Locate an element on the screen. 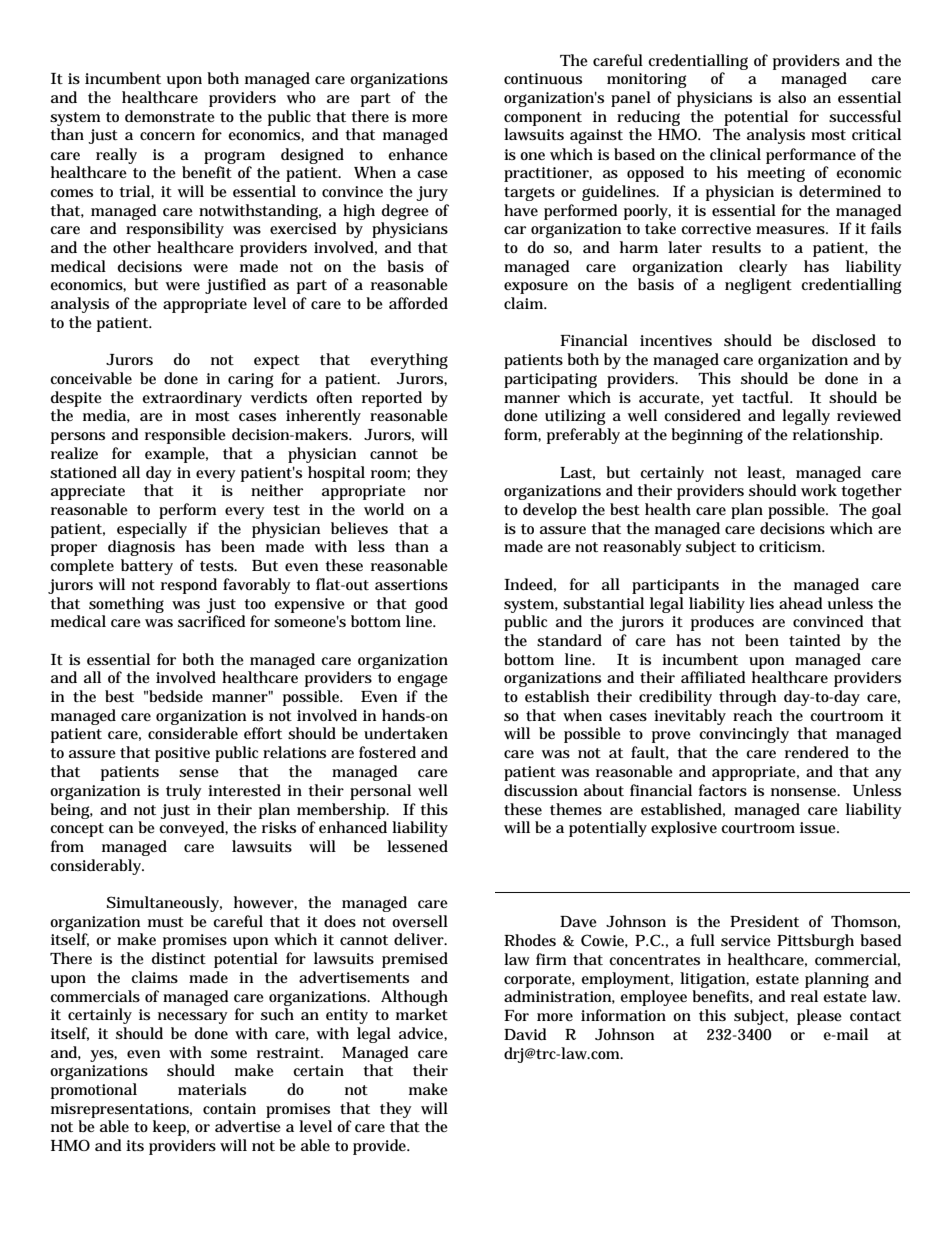 The image size is (952, 1233). David is located at coordinates (525, 1034).
